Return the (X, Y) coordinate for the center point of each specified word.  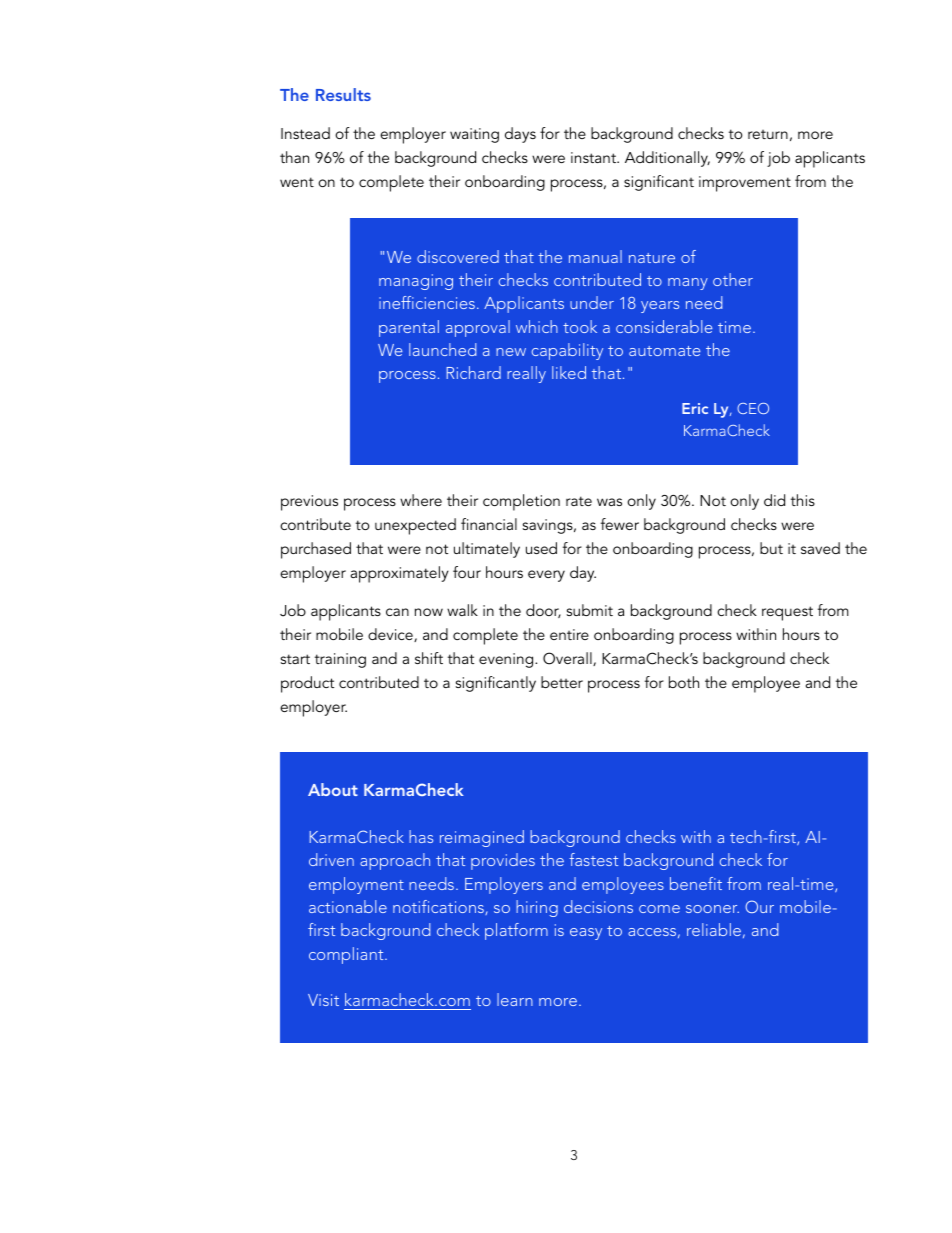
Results (343, 94)
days (520, 135)
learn (515, 999)
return (768, 134)
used (541, 548)
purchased (316, 550)
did (774, 500)
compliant (347, 955)
